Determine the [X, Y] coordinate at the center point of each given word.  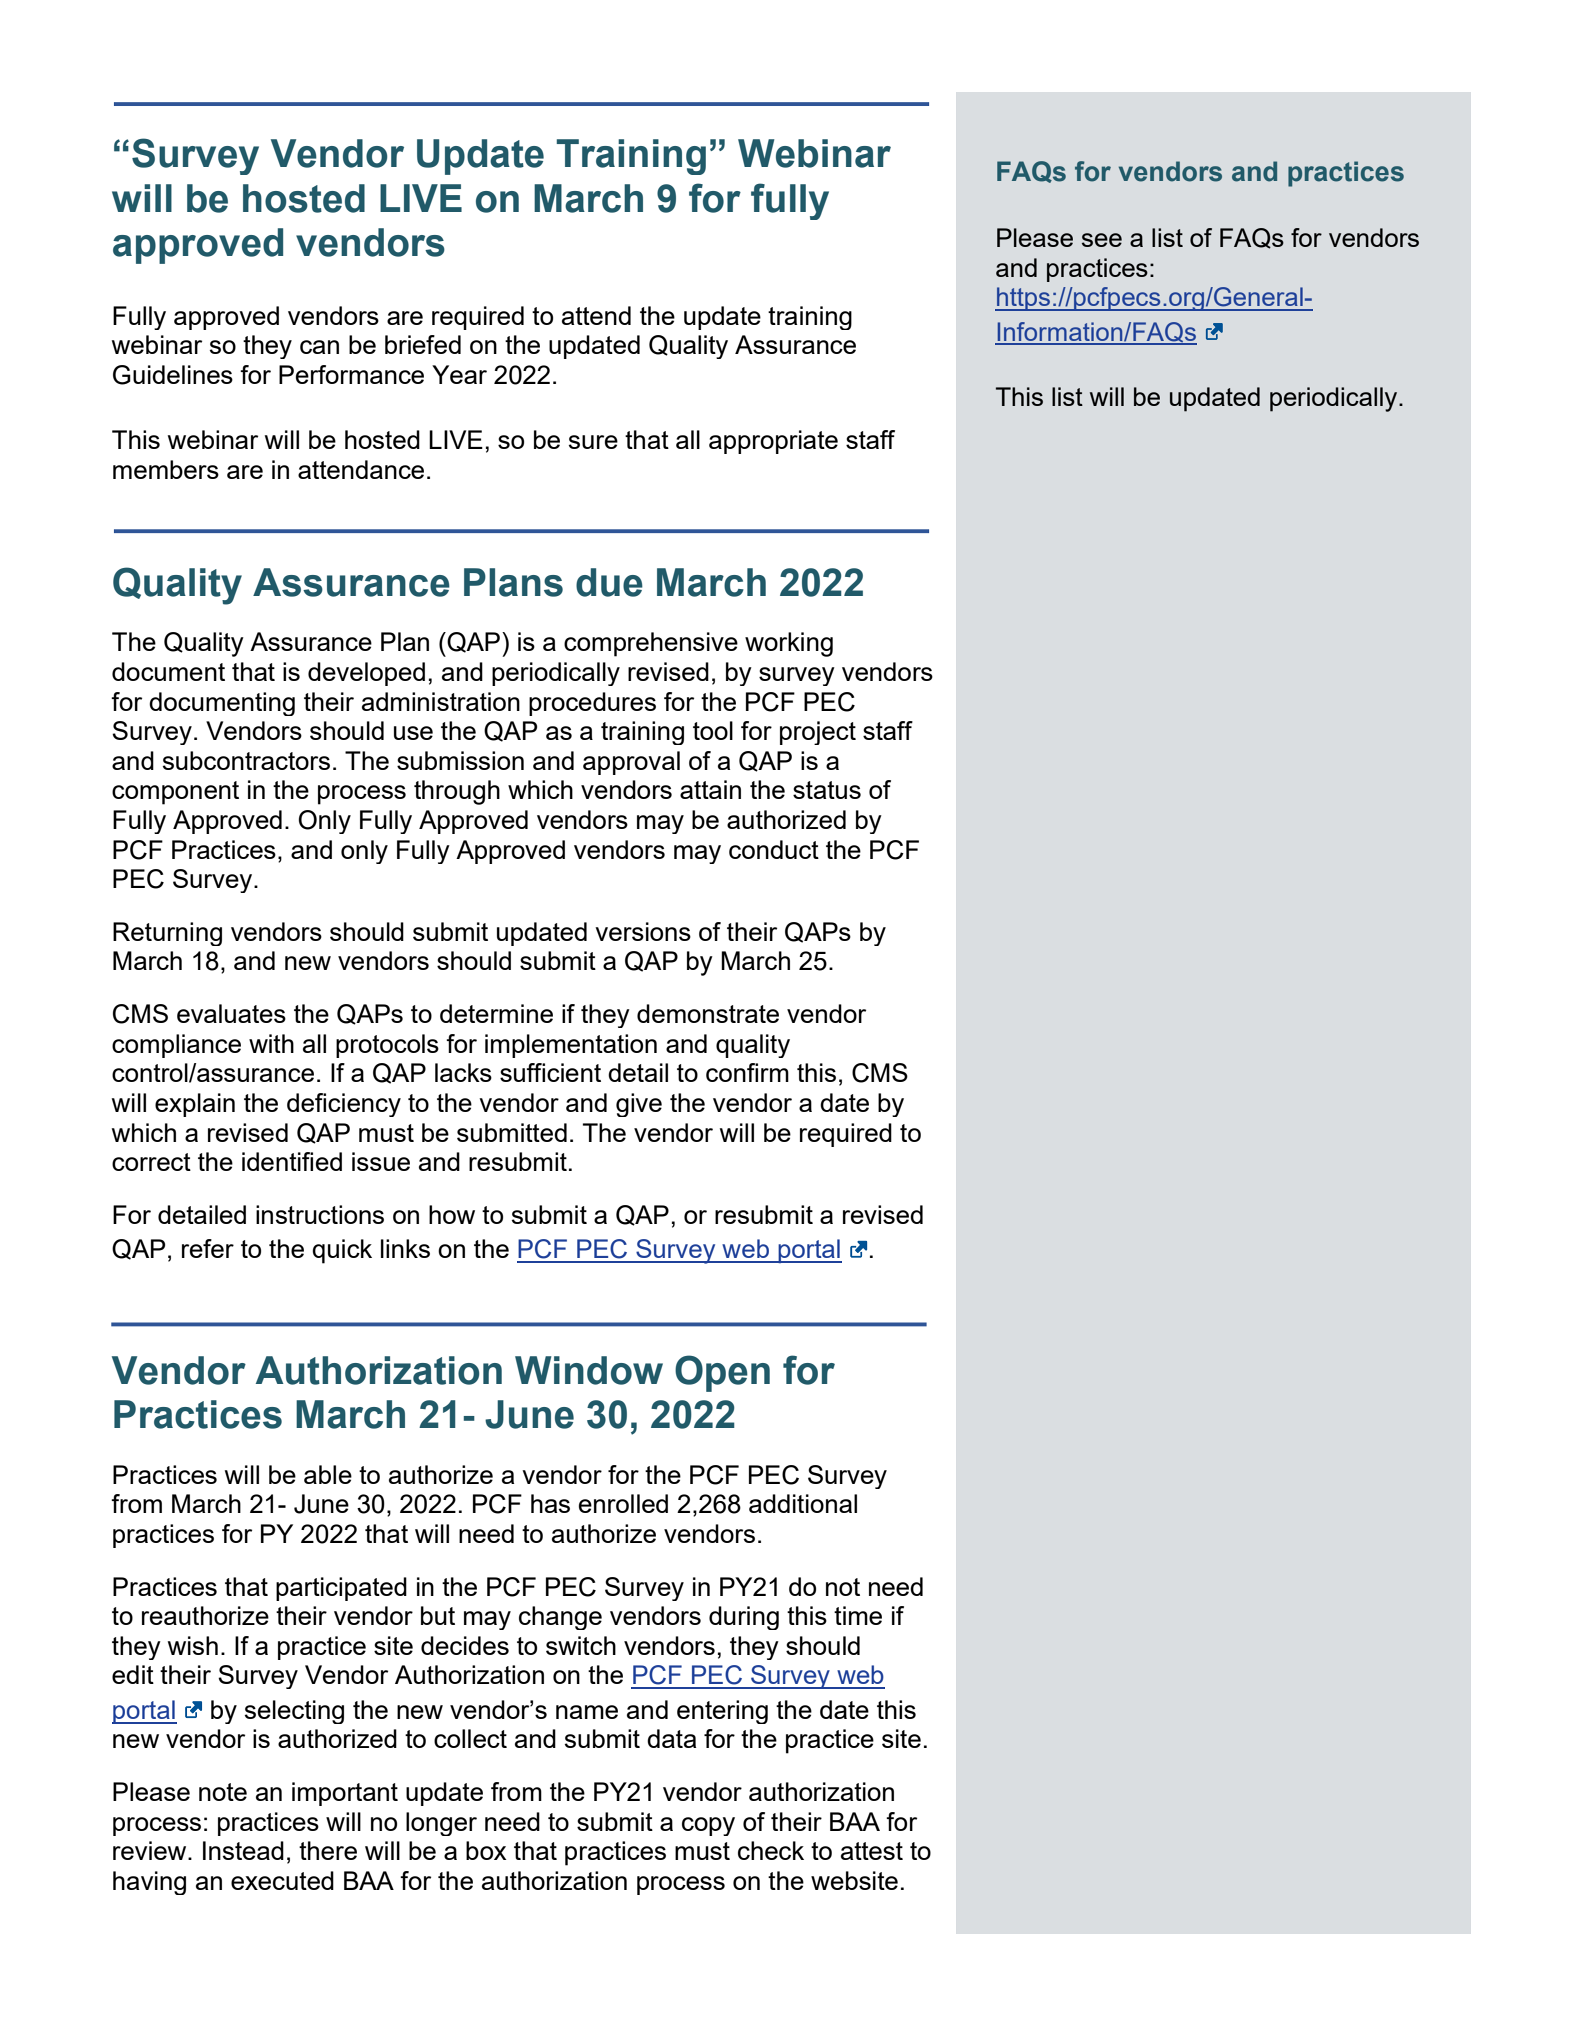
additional [803, 1503]
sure [593, 442]
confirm [747, 1072]
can [319, 347]
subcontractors [246, 760]
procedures [592, 704]
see [1102, 240]
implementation [571, 1046]
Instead [243, 1850]
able [328, 1474]
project [818, 733]
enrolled [623, 1503]
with [271, 1043]
